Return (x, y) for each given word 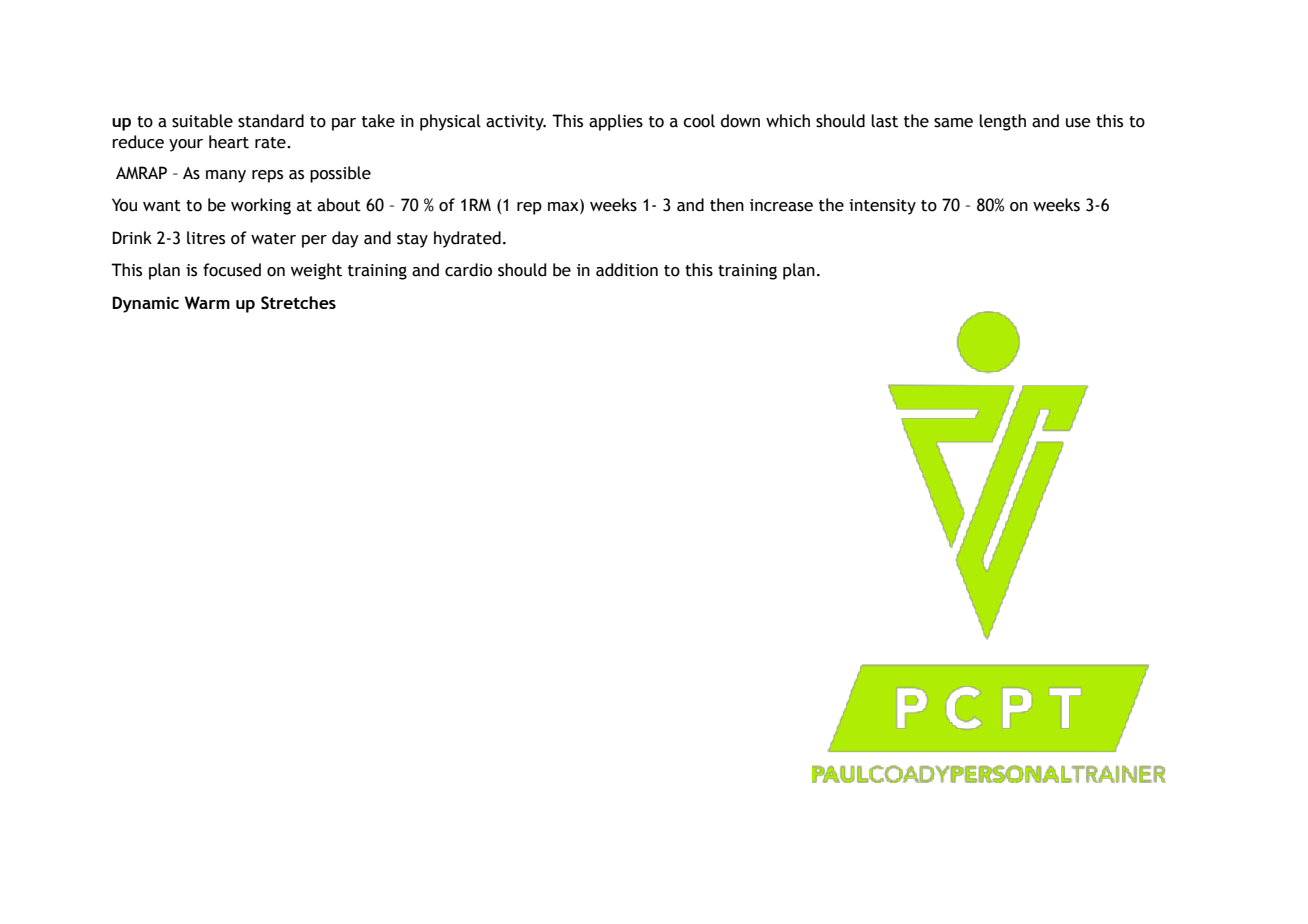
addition (627, 270)
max (564, 207)
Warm (207, 303)
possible (340, 174)
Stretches (298, 303)
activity (516, 123)
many (226, 176)
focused (232, 270)
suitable (202, 121)
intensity (882, 207)
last (884, 121)
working (261, 206)
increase (781, 205)
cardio (468, 270)
